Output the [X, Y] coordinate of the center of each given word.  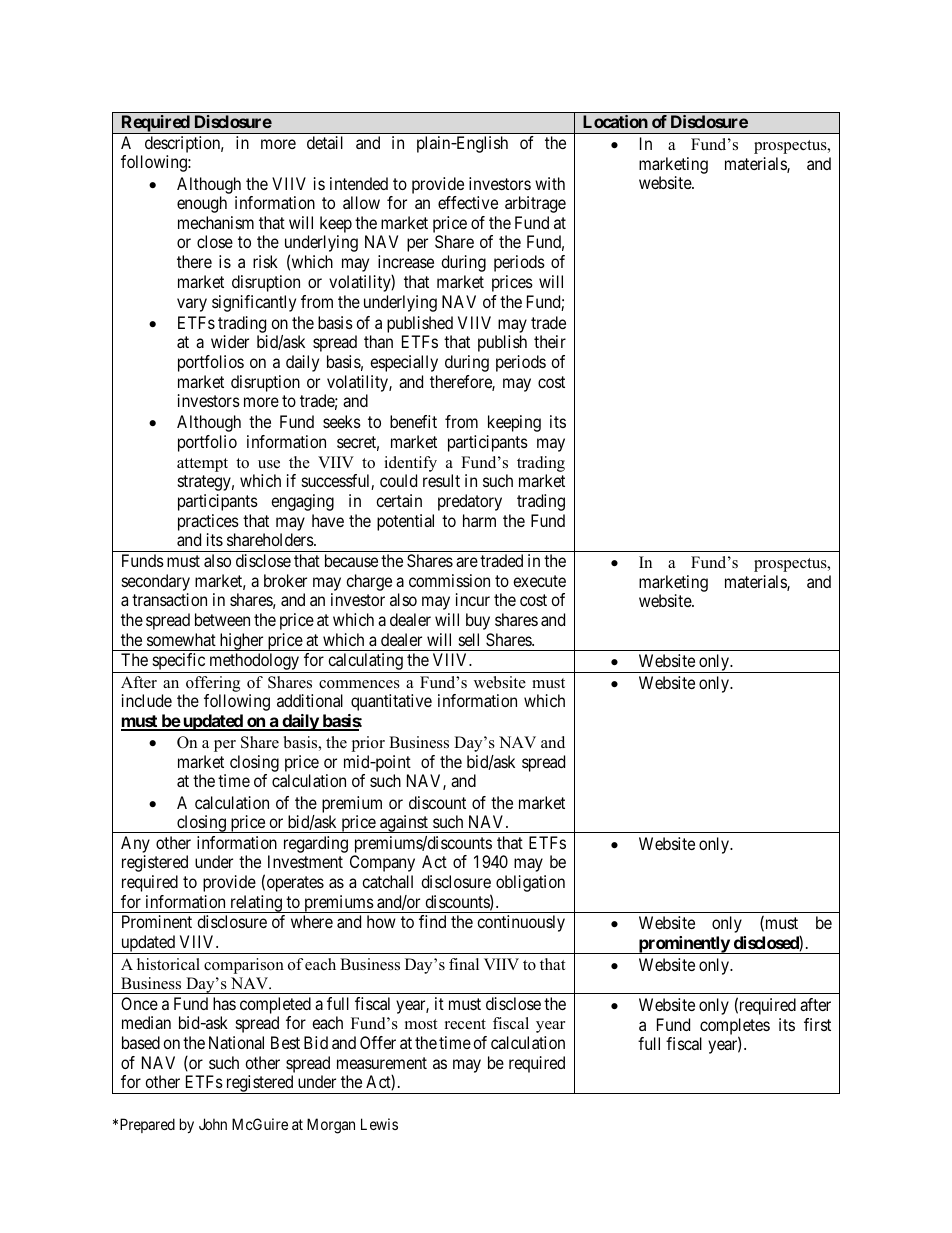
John [213, 1124]
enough [202, 204]
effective [468, 202]
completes [735, 1027]
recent [465, 1024]
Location [615, 121]
